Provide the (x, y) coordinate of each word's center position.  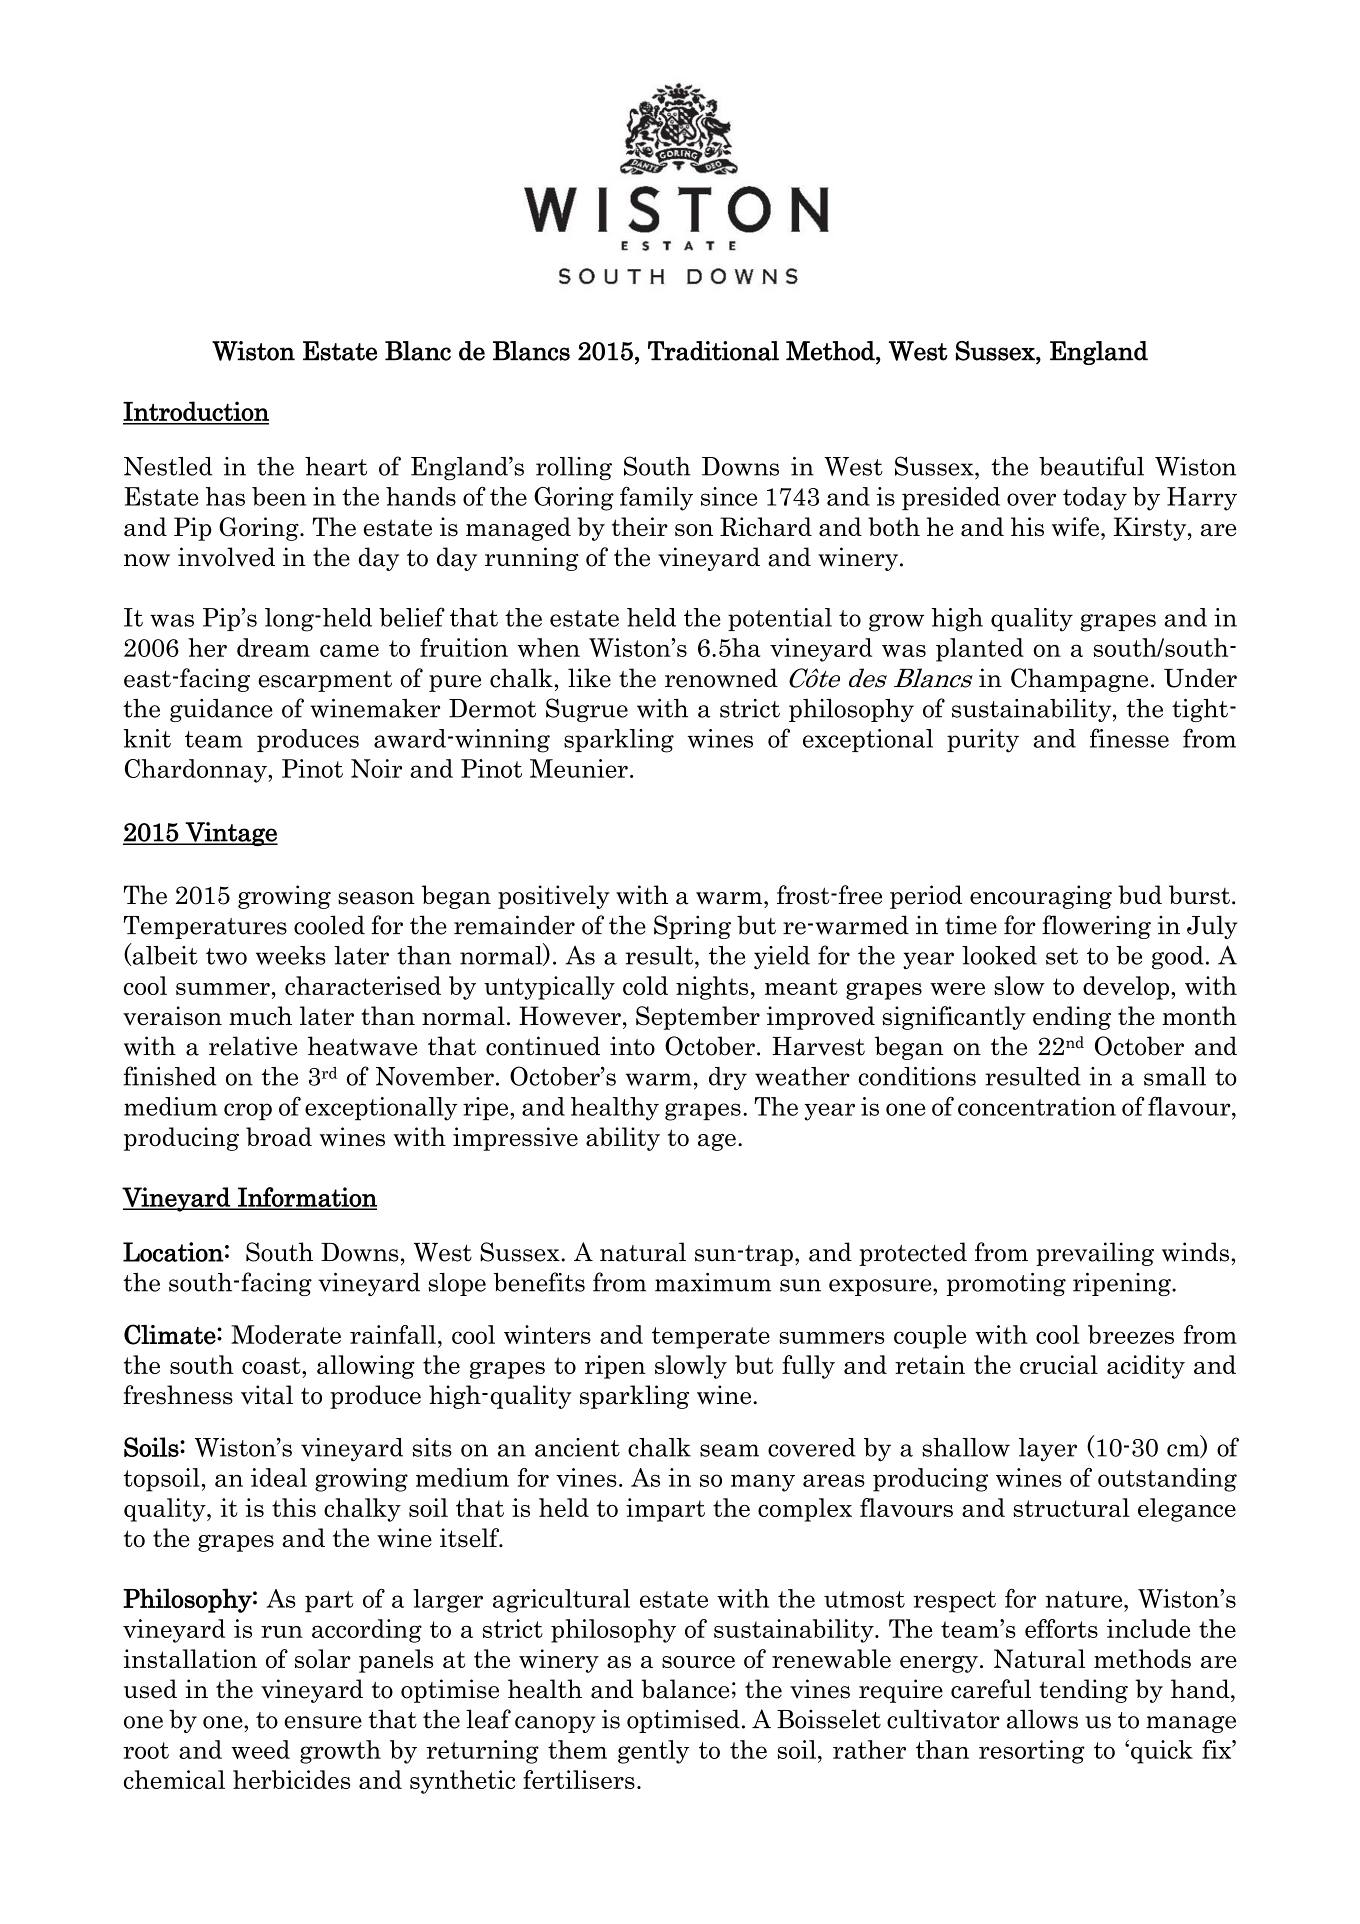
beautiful (1091, 466)
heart (336, 466)
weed (260, 1749)
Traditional (713, 351)
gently (653, 1752)
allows (1042, 1719)
